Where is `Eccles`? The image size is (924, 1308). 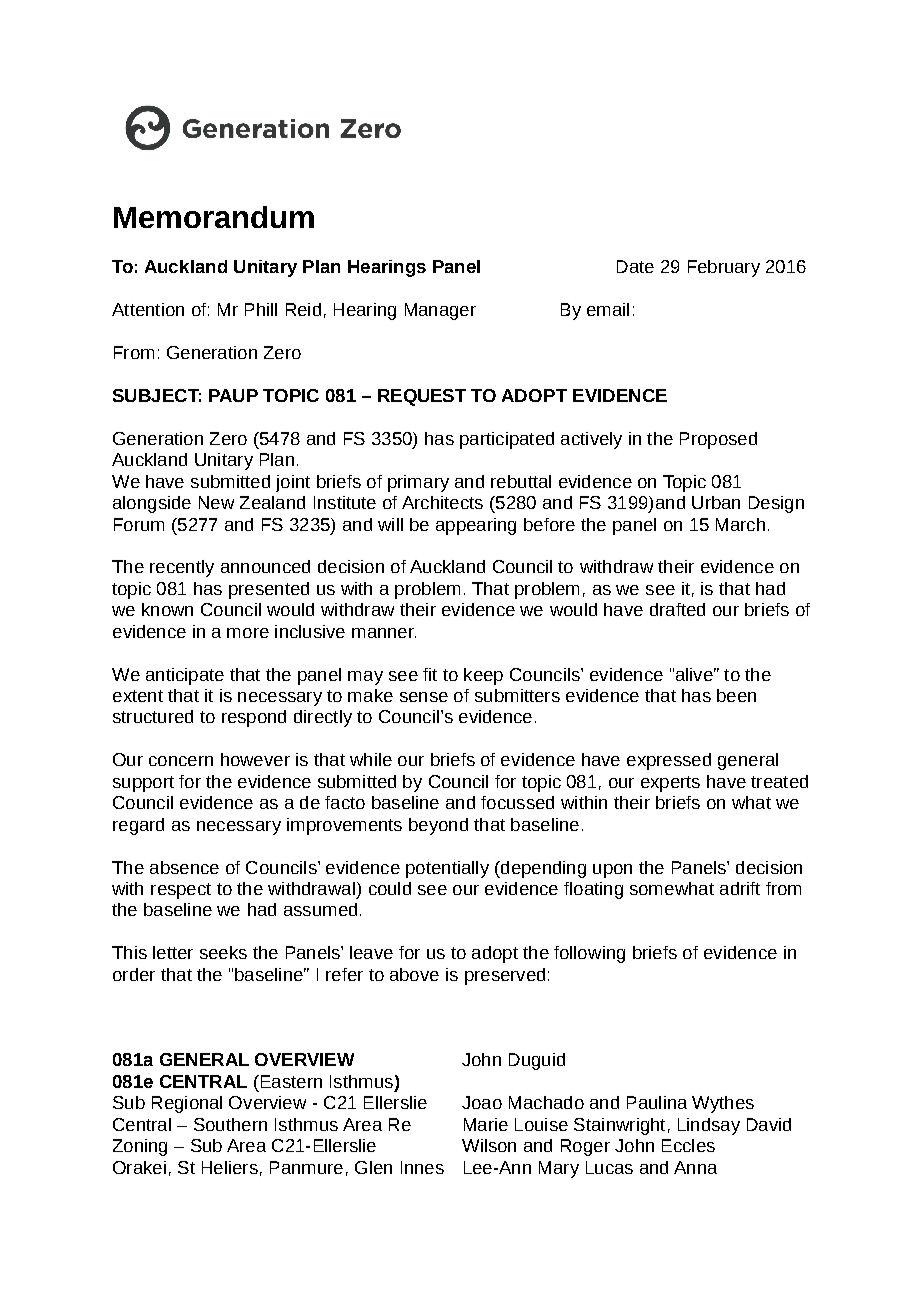 Eccles is located at coordinates (688, 1145).
